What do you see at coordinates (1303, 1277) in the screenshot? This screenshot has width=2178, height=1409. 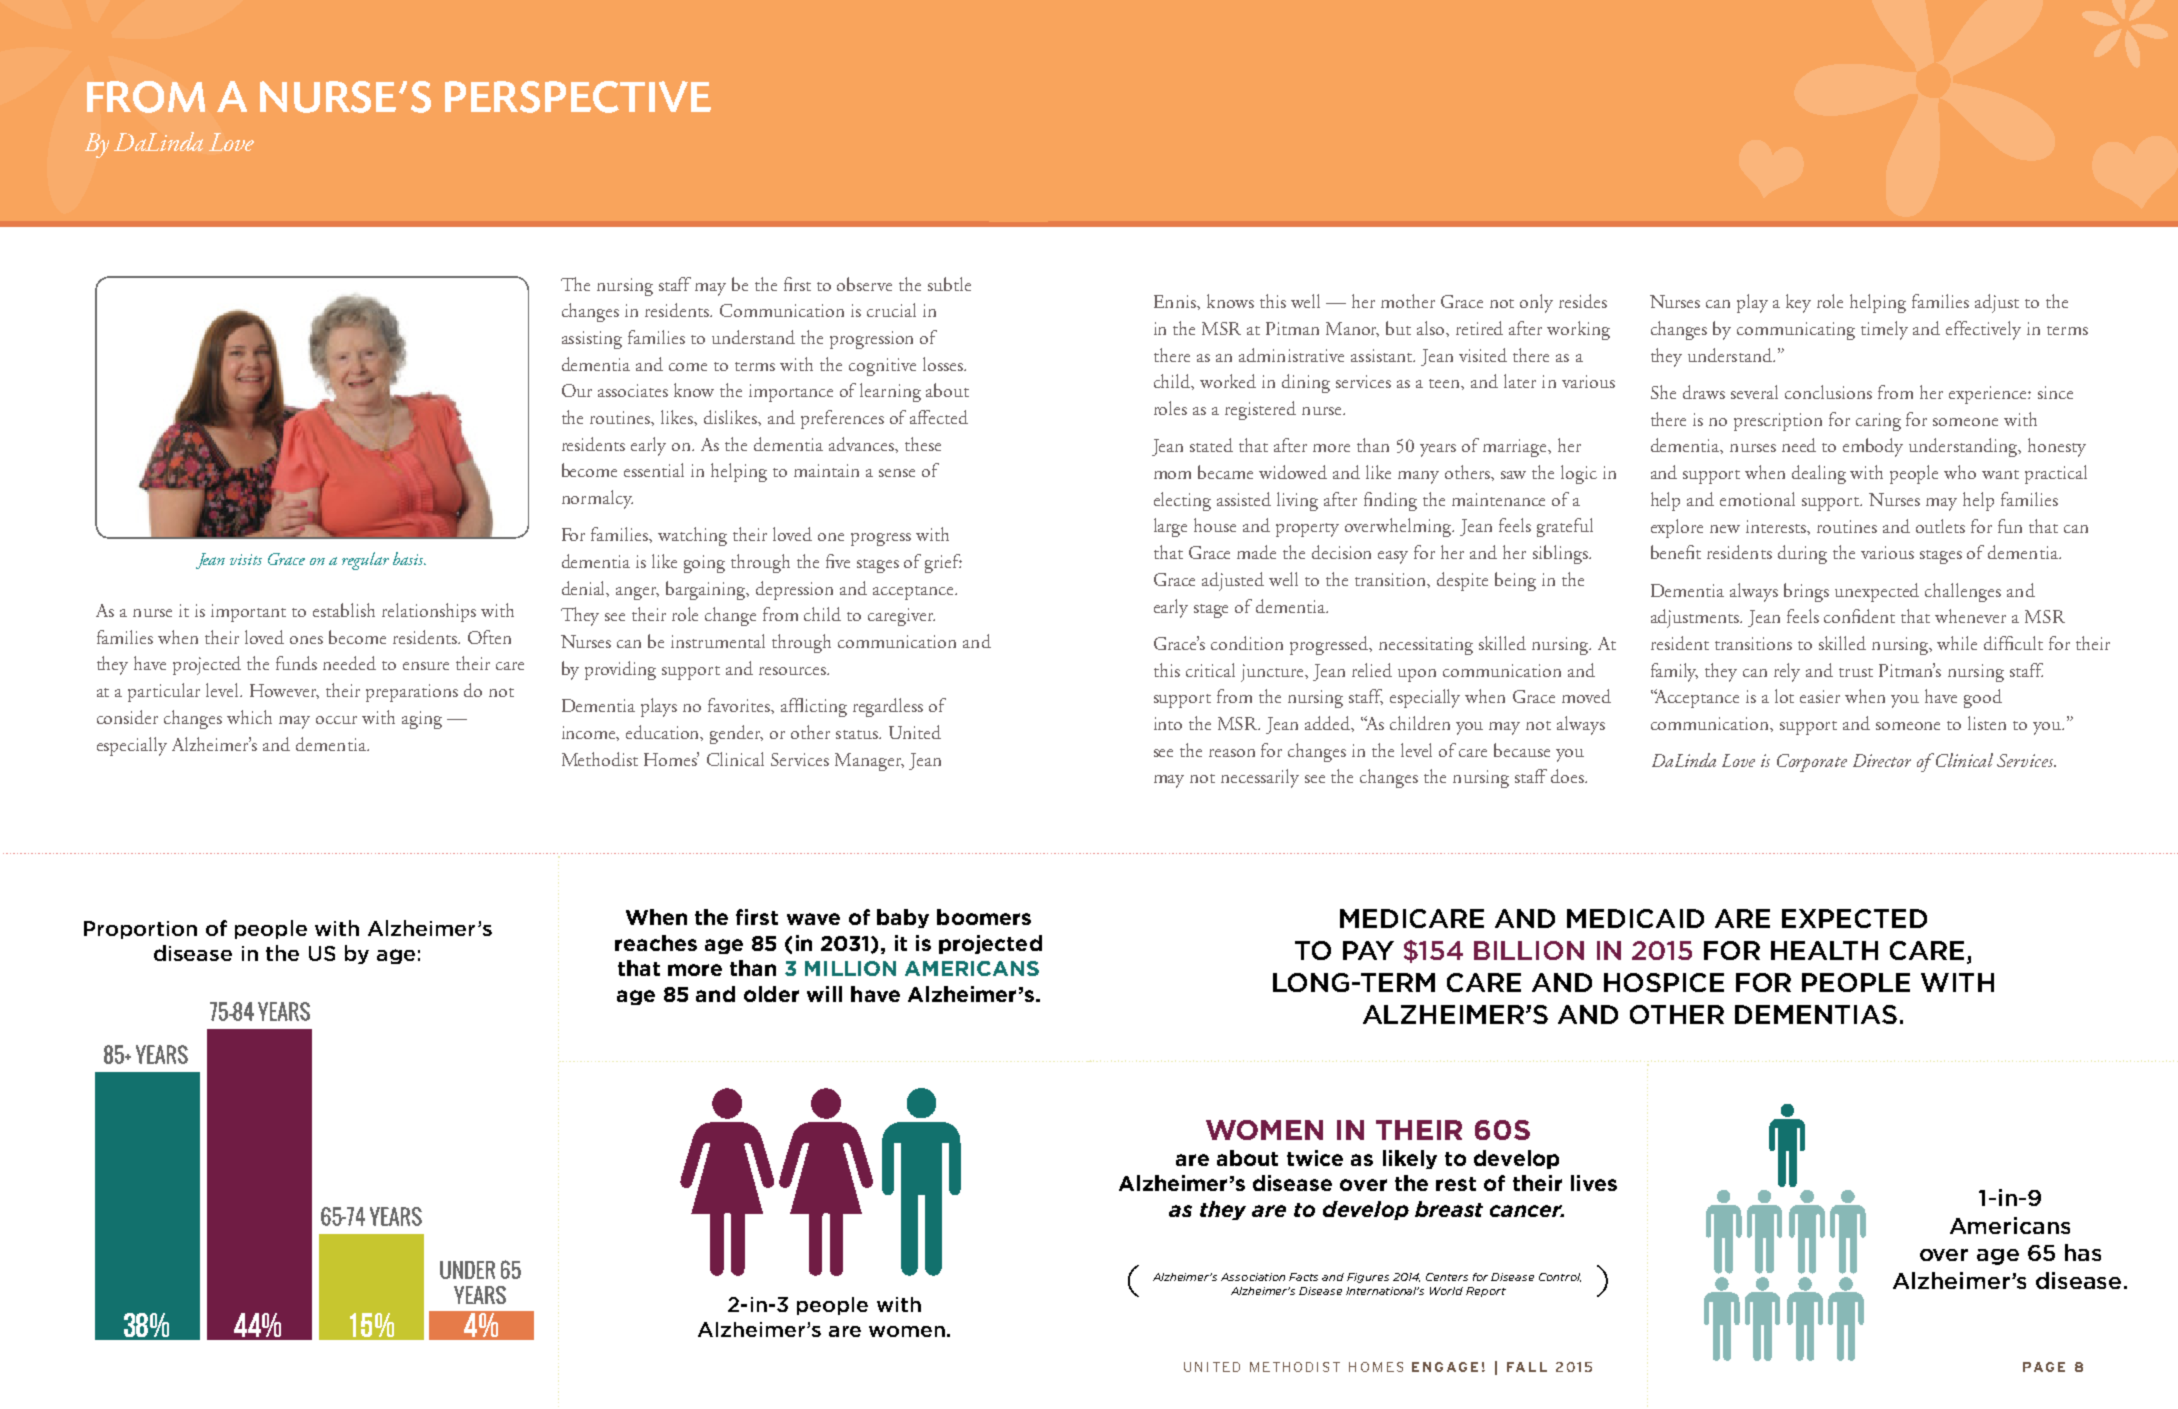 I see `Facts` at bounding box center [1303, 1277].
